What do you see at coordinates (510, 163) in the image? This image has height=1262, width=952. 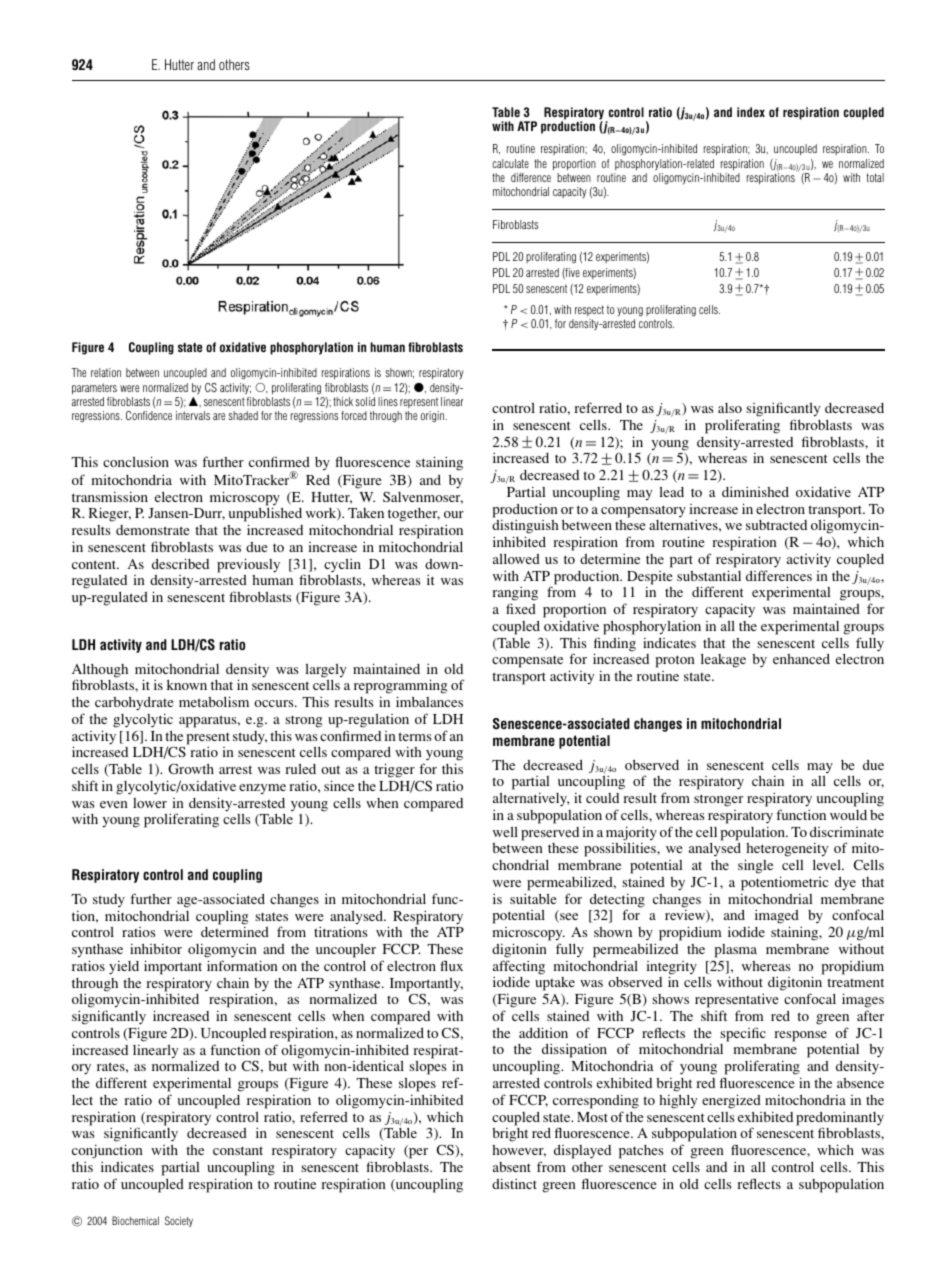 I see `calculate` at bounding box center [510, 163].
